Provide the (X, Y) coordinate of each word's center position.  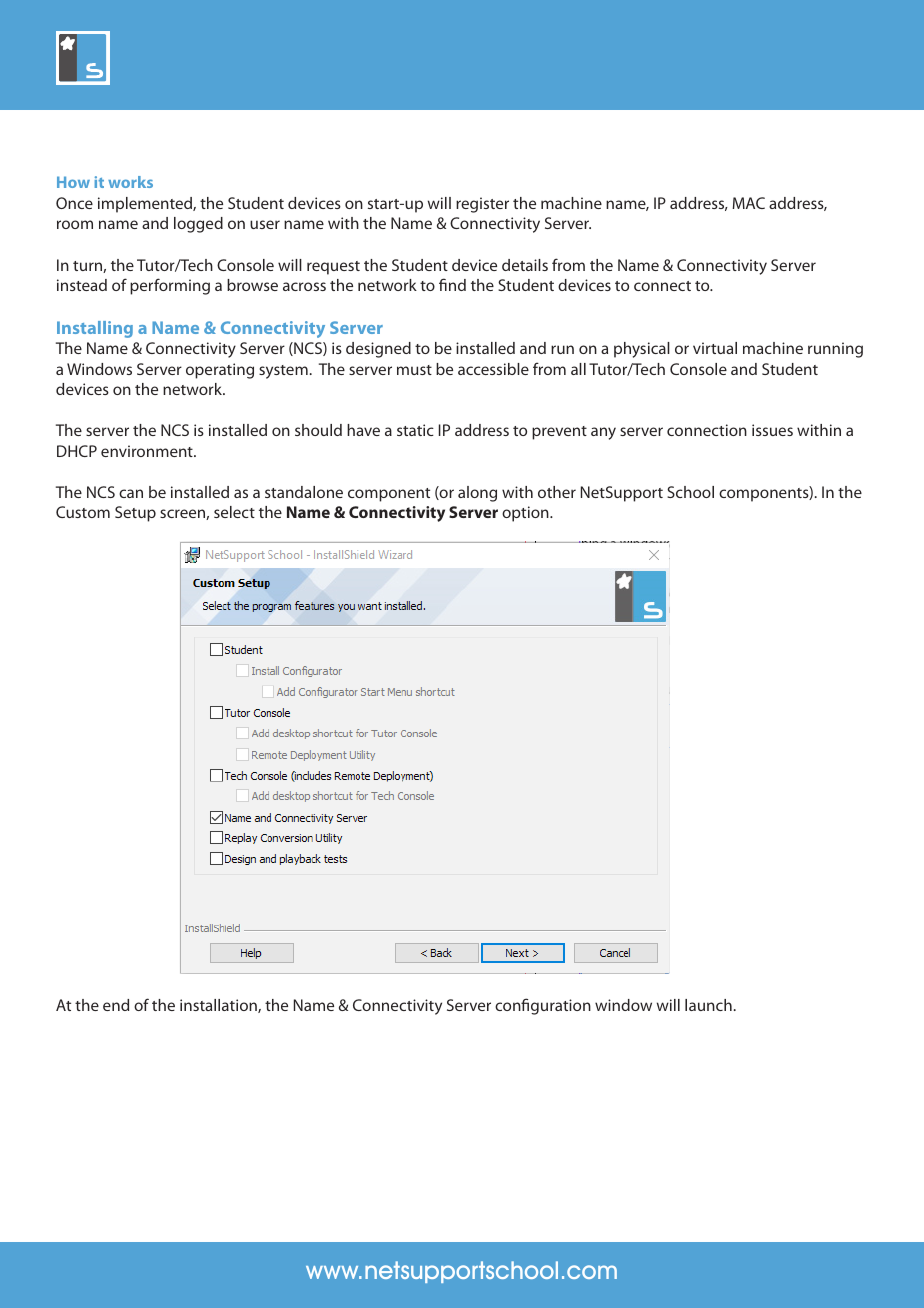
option (526, 514)
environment (148, 451)
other (557, 492)
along (477, 494)
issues (772, 430)
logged (198, 225)
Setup (135, 514)
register (482, 205)
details (525, 265)
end (116, 1005)
